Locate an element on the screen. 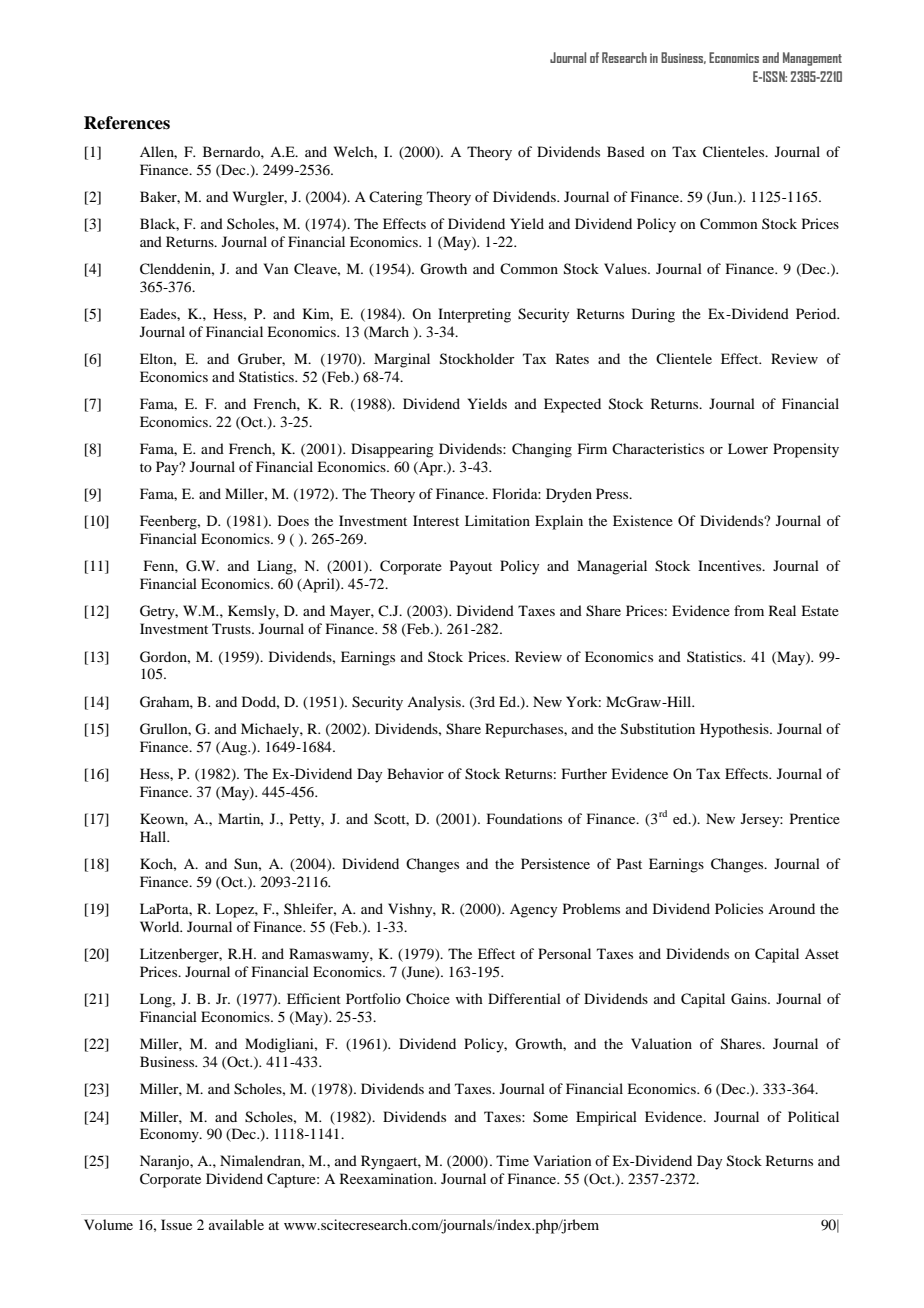 The image size is (924, 1308). World is located at coordinates (161, 926).
